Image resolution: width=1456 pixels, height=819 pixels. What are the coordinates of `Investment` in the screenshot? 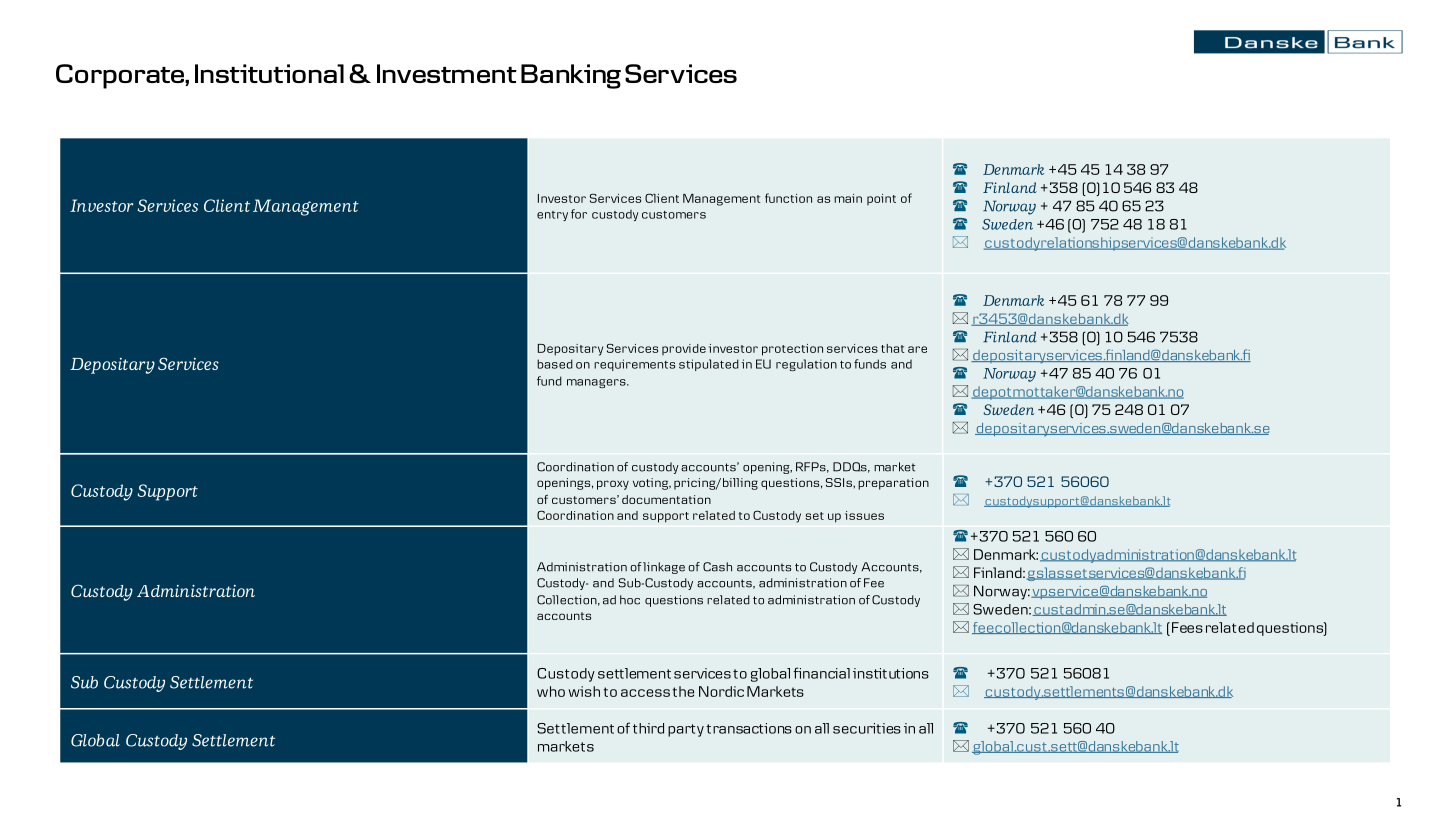 It's located at (447, 73).
